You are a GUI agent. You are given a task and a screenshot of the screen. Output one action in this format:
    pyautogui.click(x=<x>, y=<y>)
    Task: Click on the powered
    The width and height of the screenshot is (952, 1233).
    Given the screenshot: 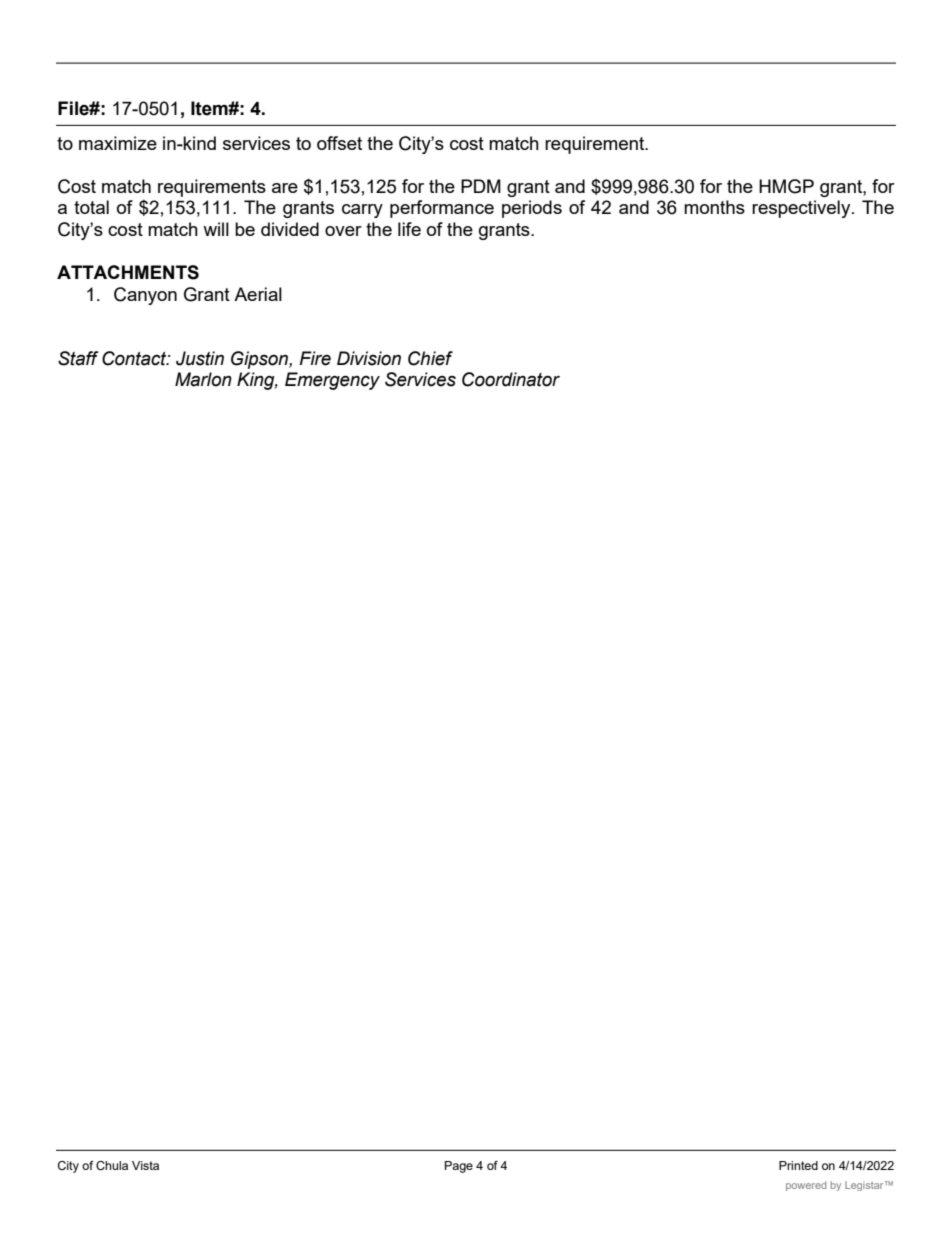 What is the action you would take?
    pyautogui.click(x=806, y=1186)
